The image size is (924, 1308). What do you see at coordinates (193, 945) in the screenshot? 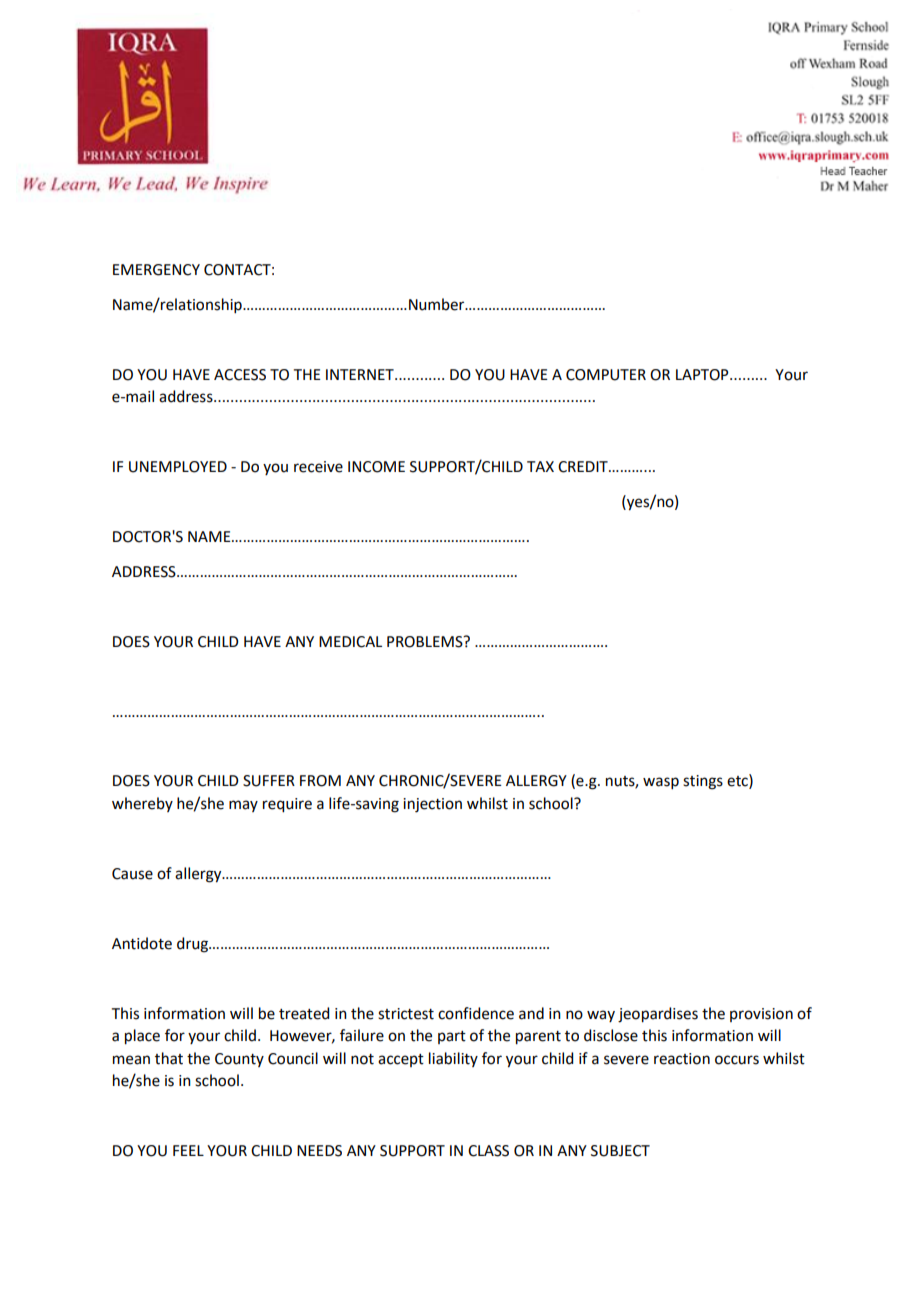
I see `drug` at bounding box center [193, 945].
